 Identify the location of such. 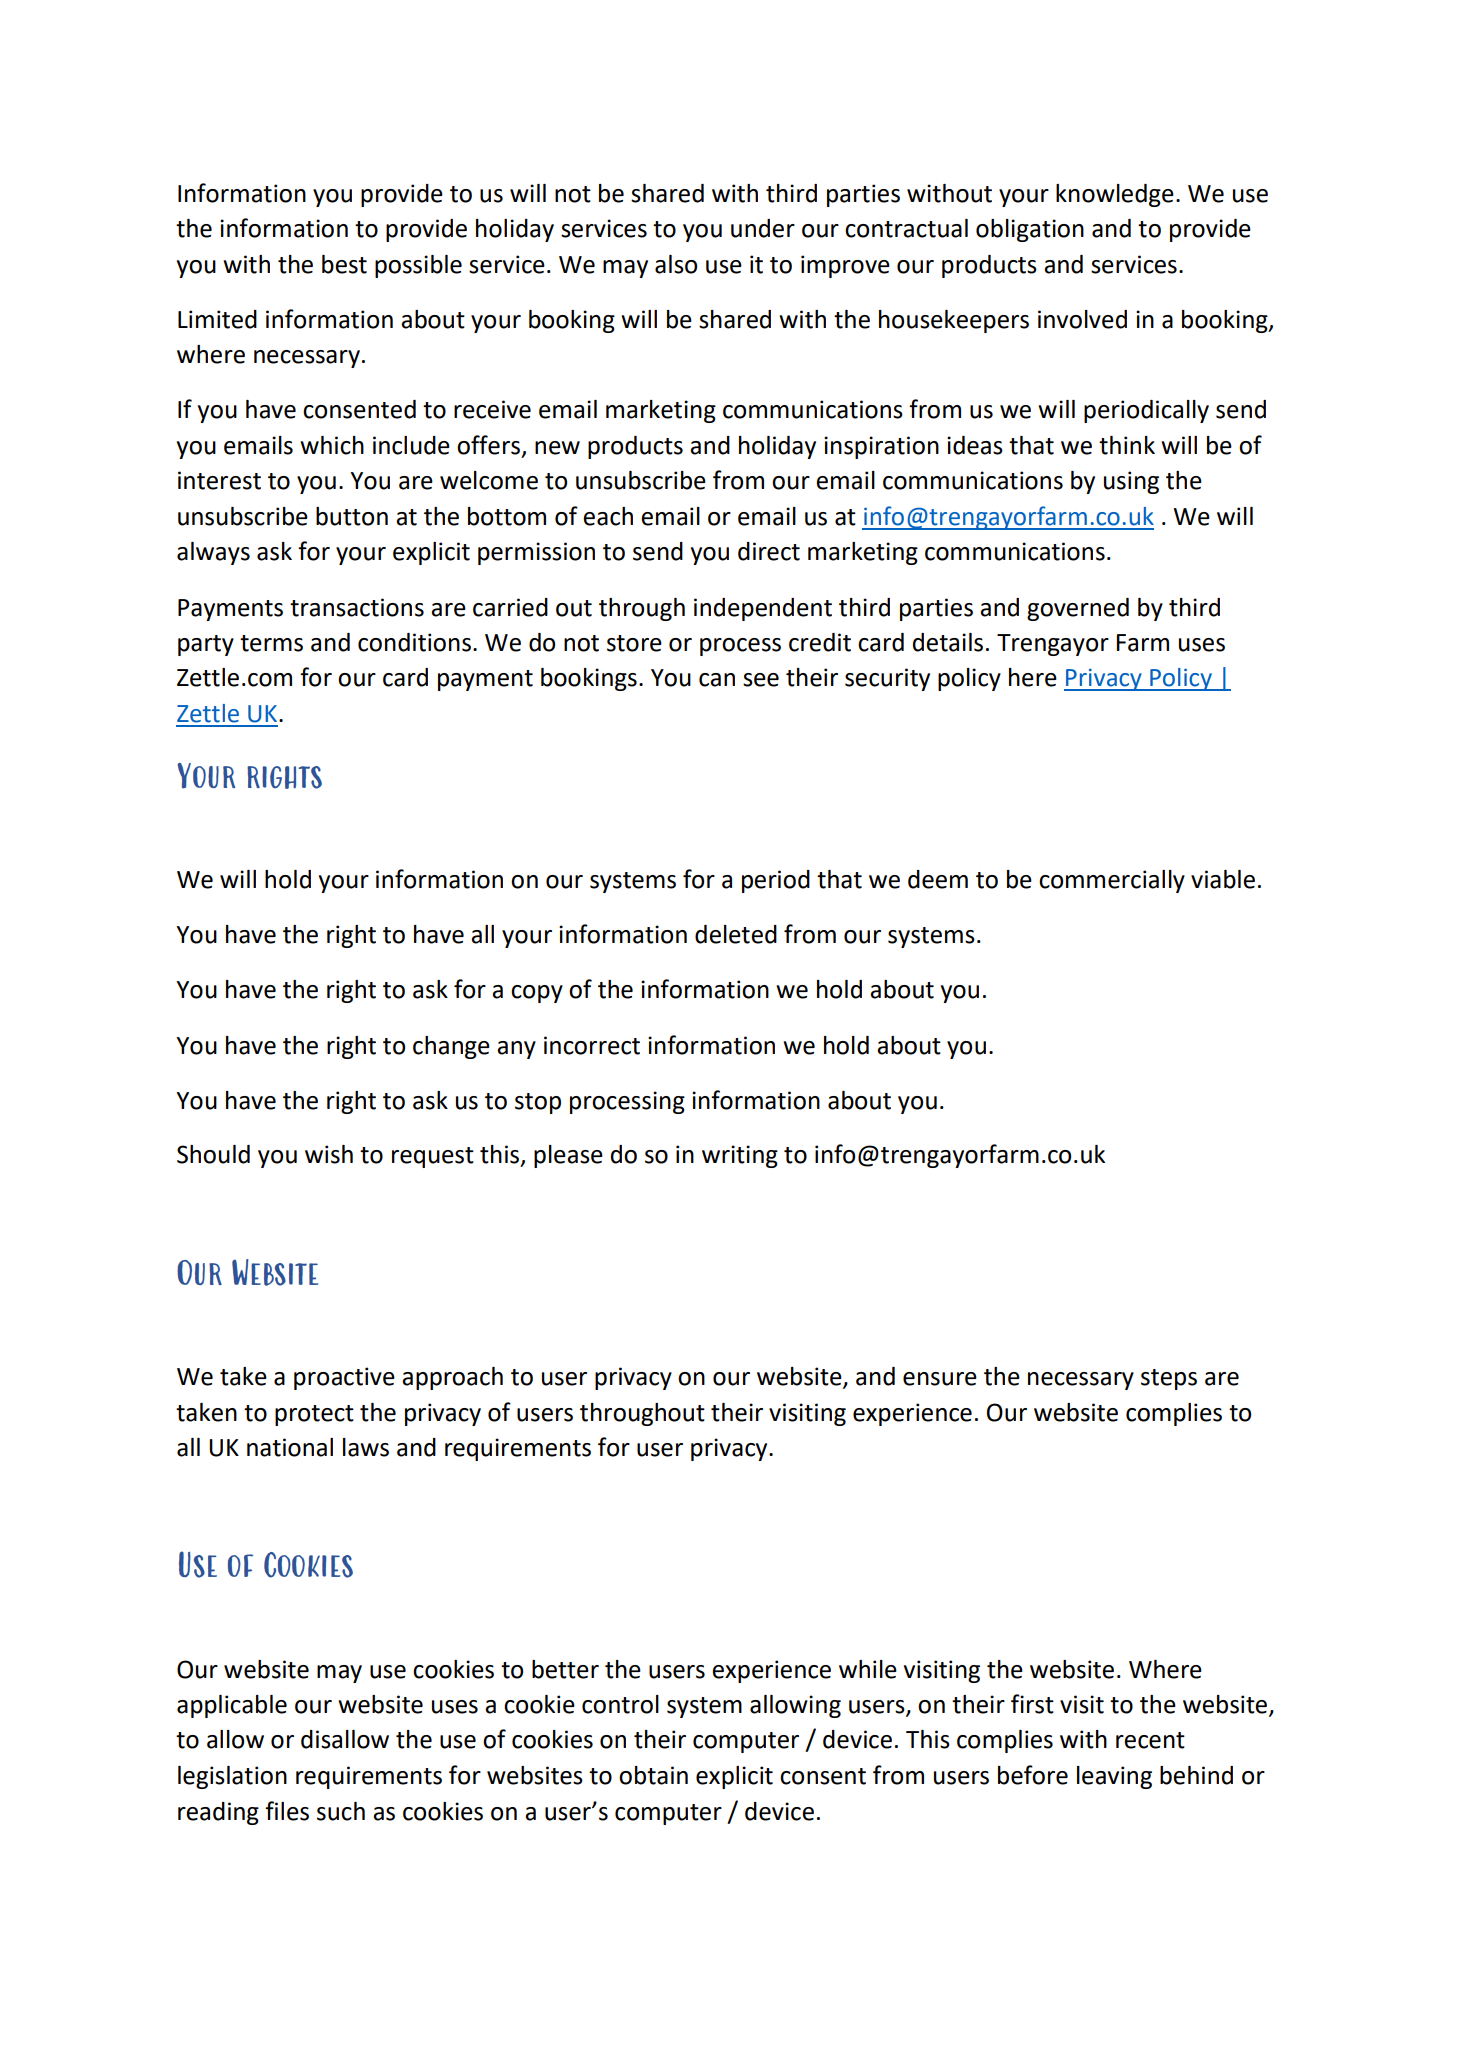
(341, 1811).
